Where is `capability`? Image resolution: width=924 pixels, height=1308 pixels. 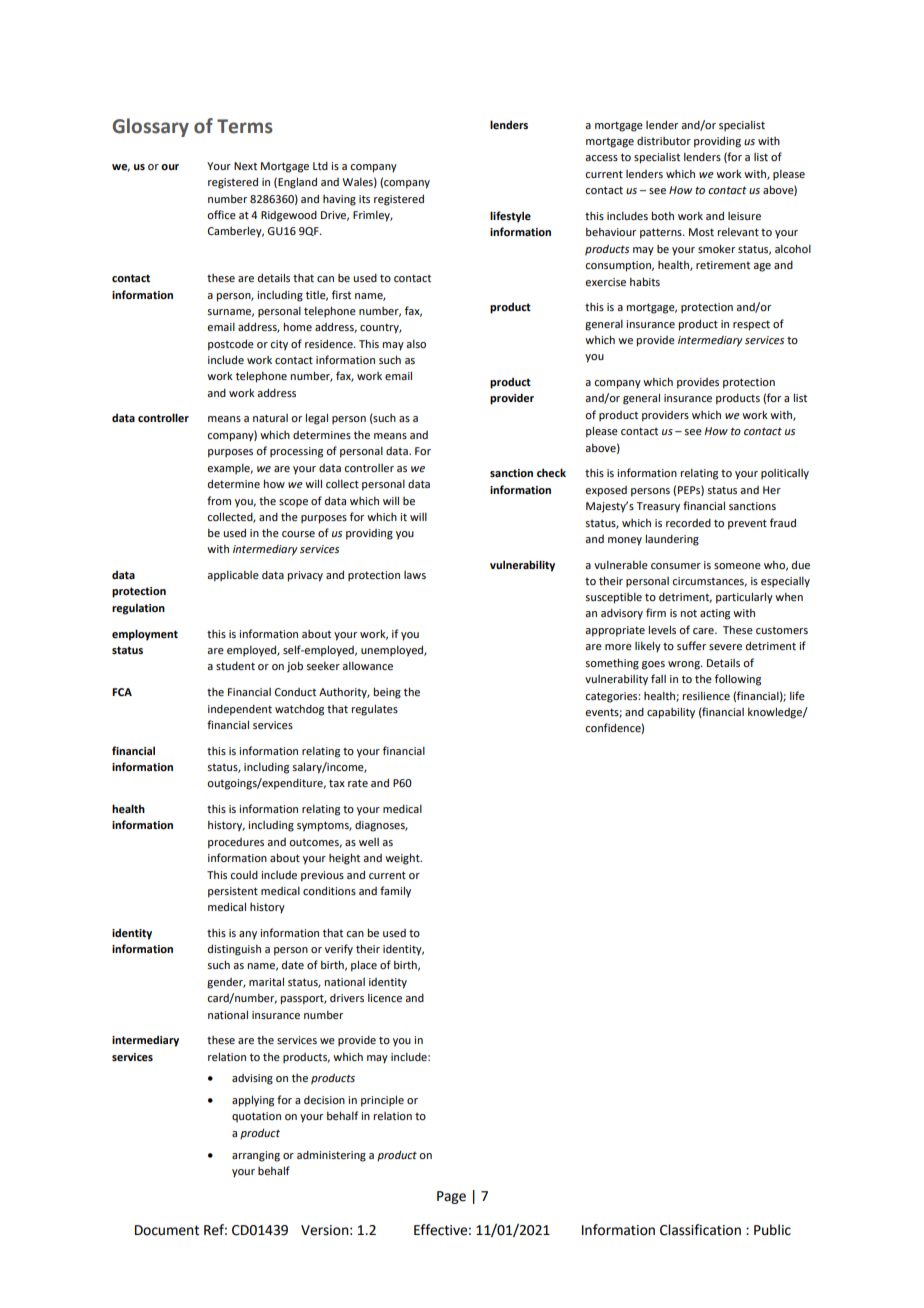 capability is located at coordinates (671, 713).
